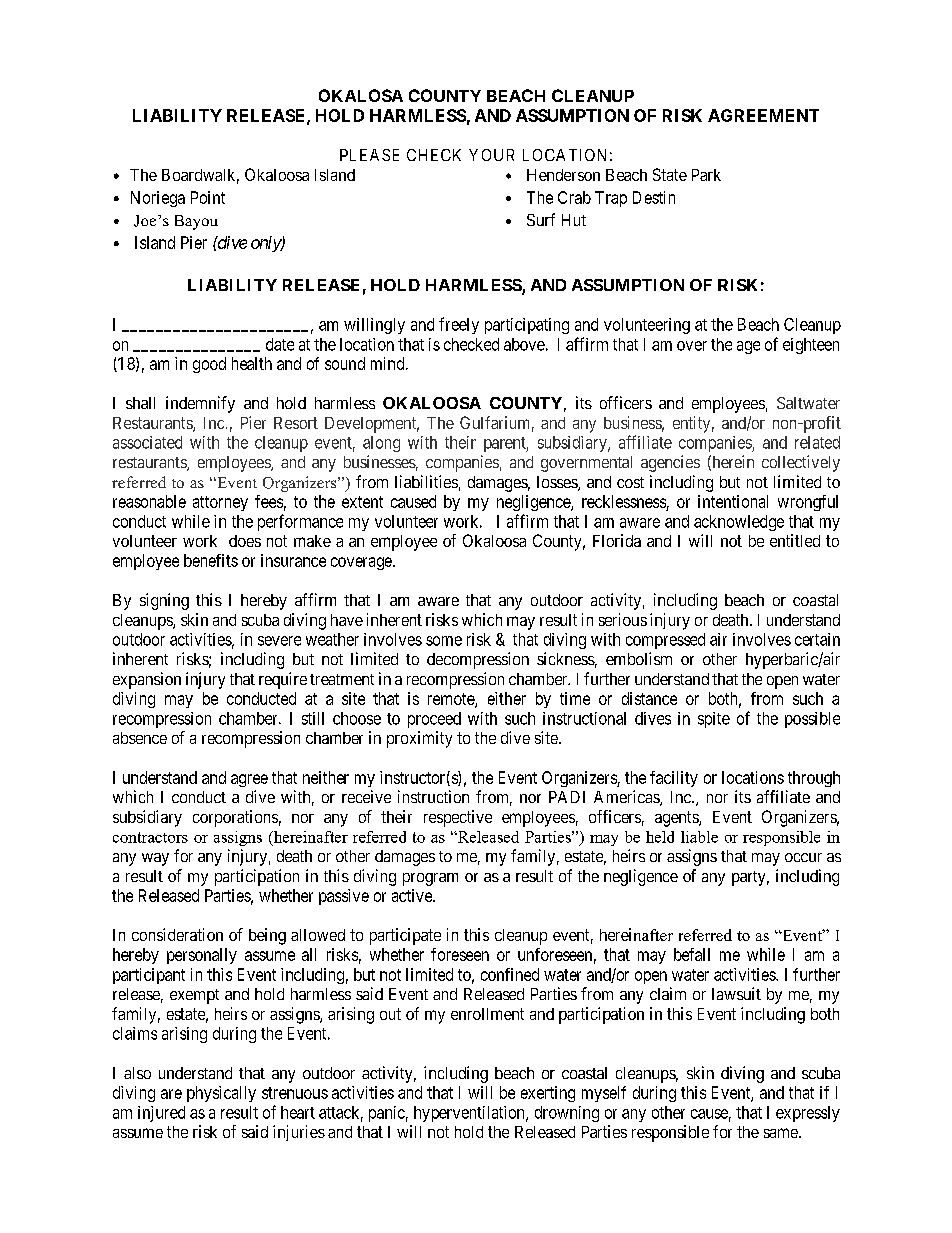 This screenshot has height=1233, width=952. Describe the element at coordinates (208, 197) in the screenshot. I see `Point` at that location.
